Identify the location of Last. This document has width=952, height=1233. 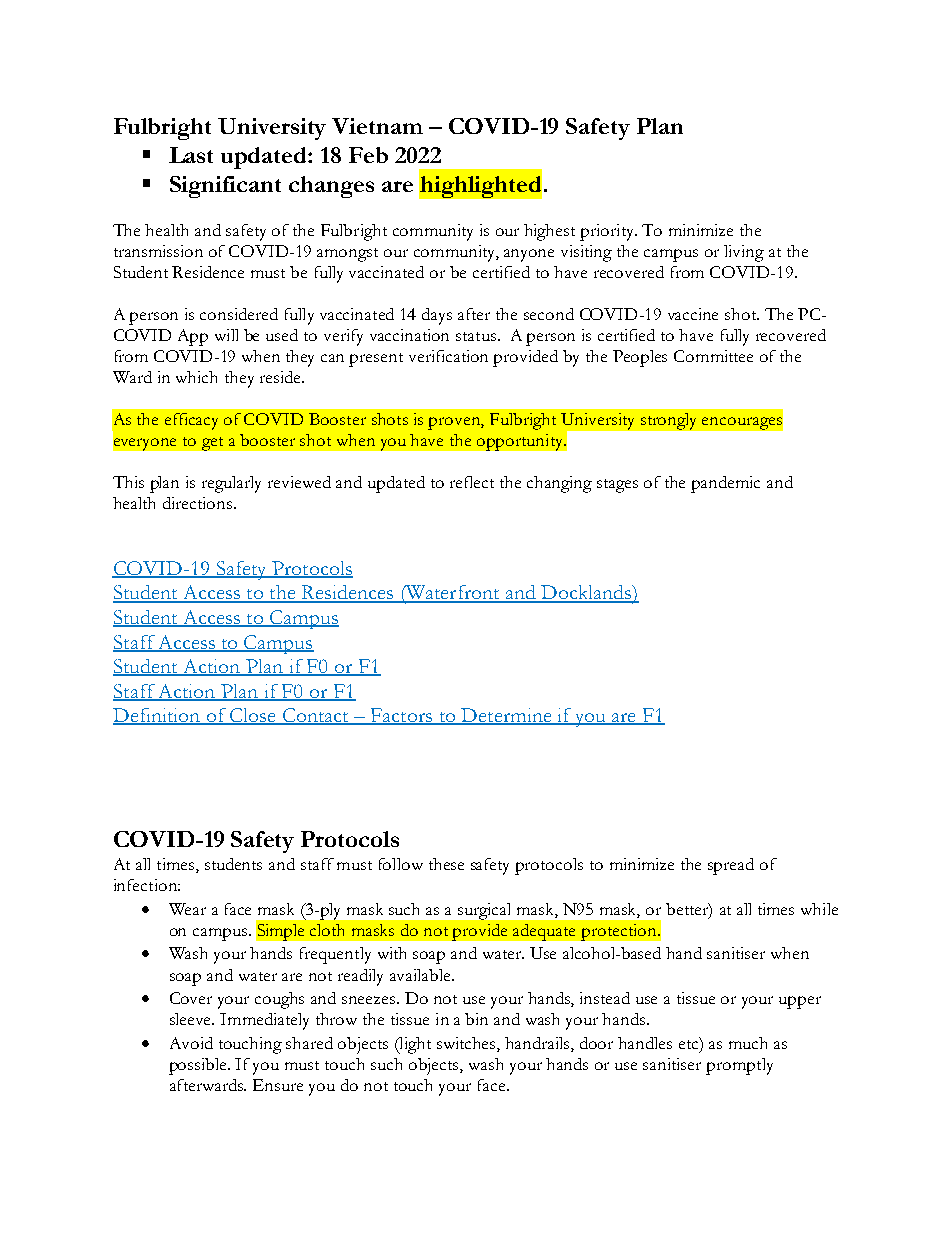
(191, 155).
